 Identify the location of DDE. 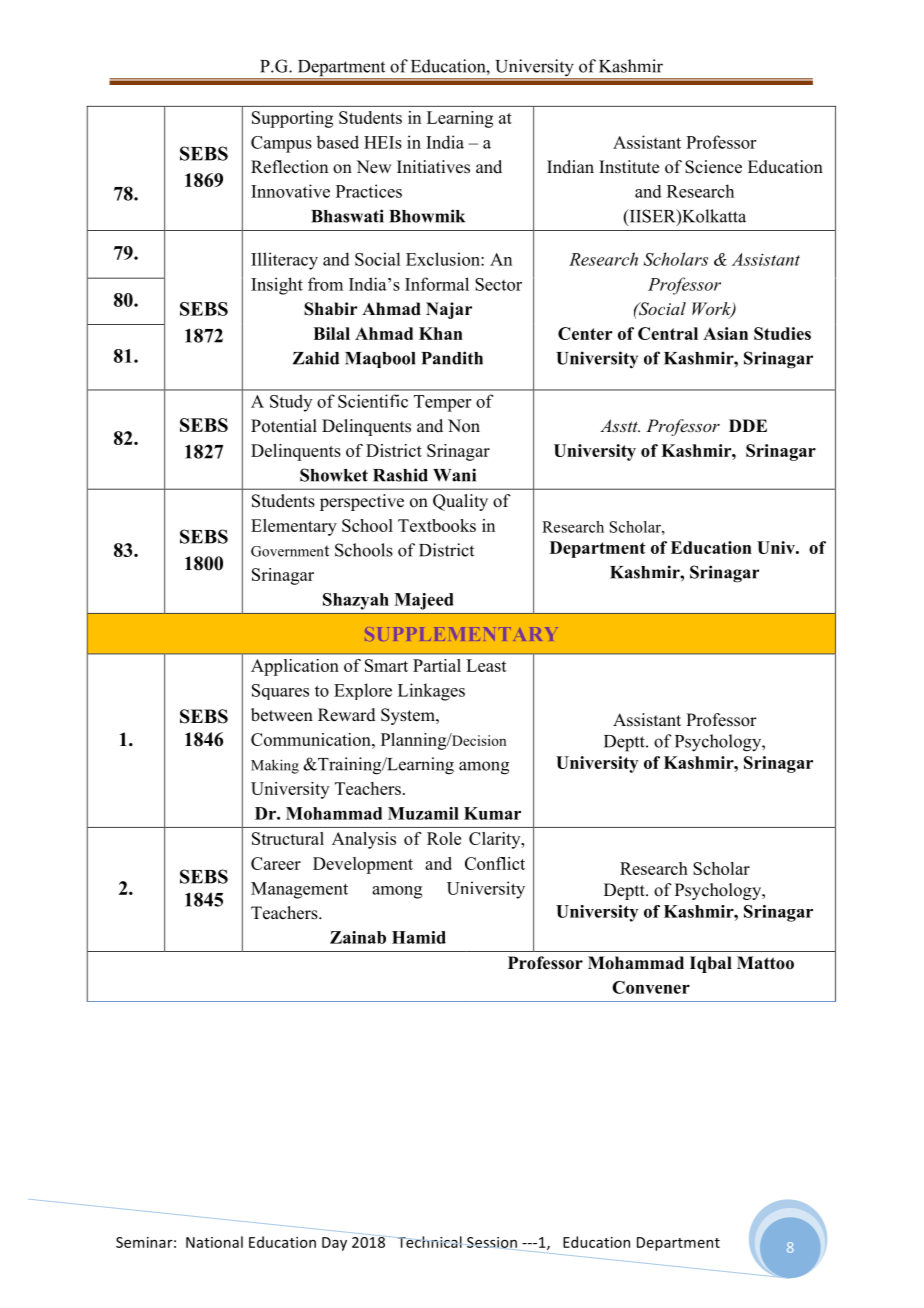
(748, 425).
